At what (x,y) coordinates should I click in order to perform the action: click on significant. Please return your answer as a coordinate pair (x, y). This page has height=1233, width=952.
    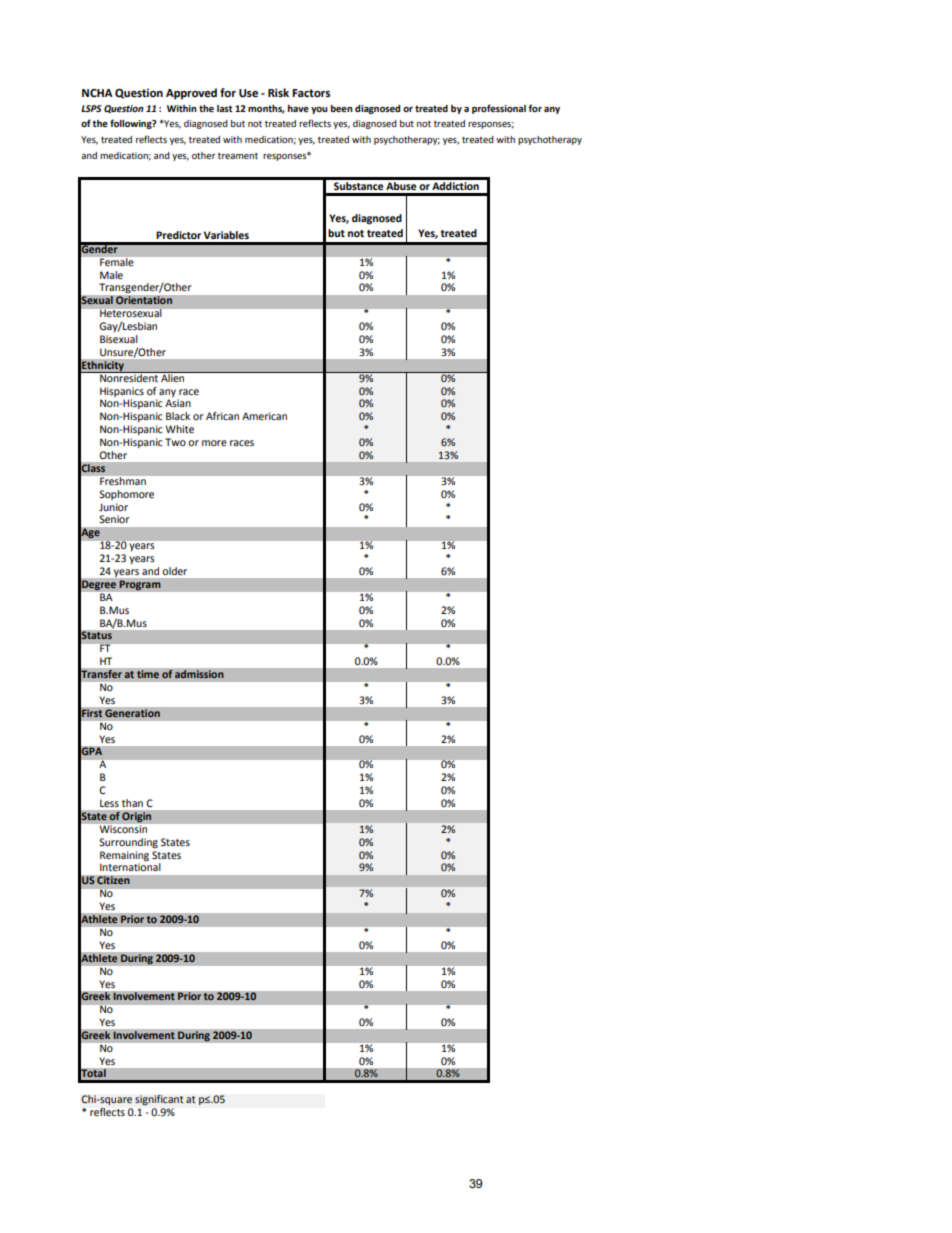
    Looking at the image, I should click on (159, 1100).
